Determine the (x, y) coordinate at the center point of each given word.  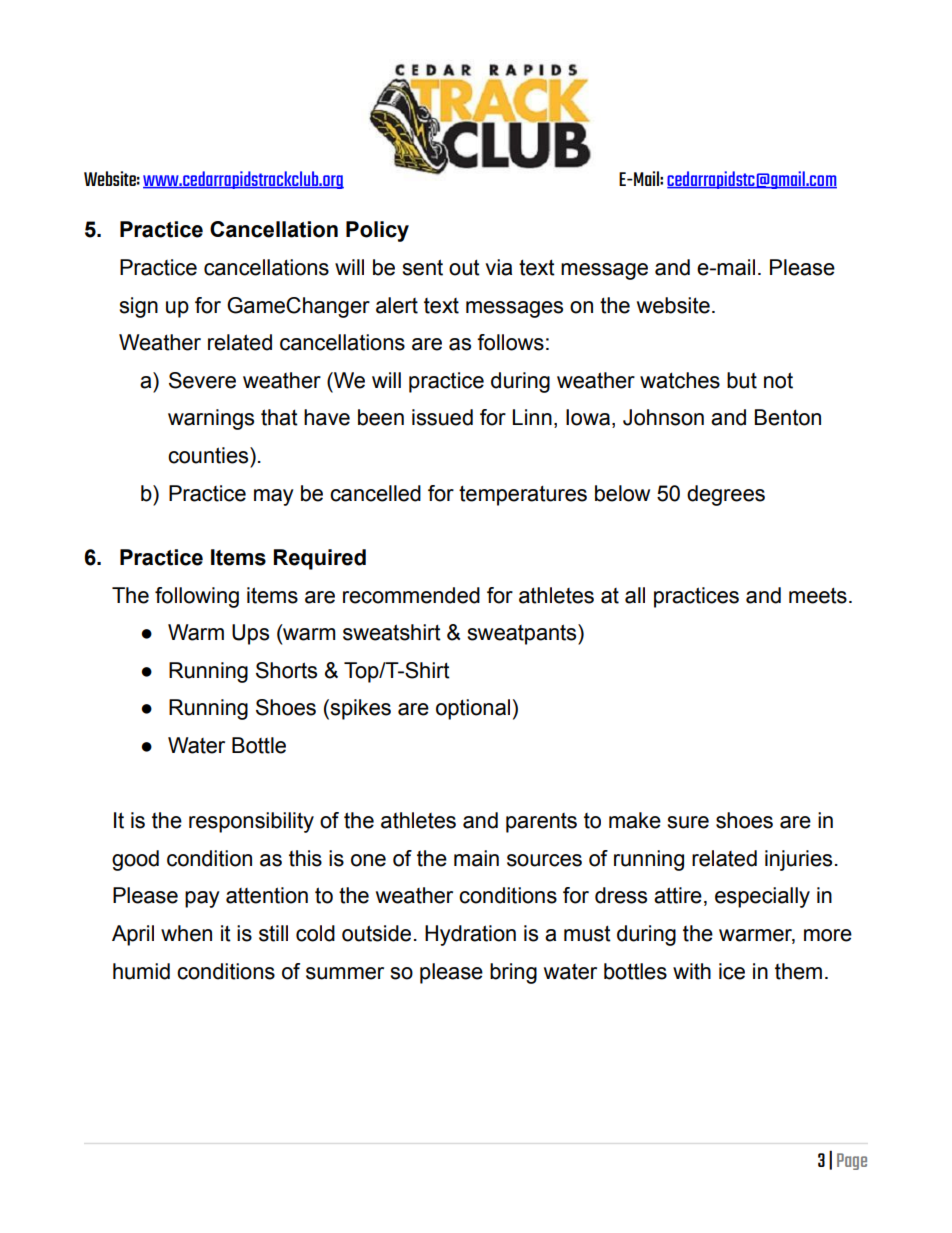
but (742, 380)
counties (209, 455)
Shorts (286, 670)
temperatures (523, 495)
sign (138, 307)
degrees (726, 495)
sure (688, 822)
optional (473, 709)
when (186, 933)
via (498, 267)
